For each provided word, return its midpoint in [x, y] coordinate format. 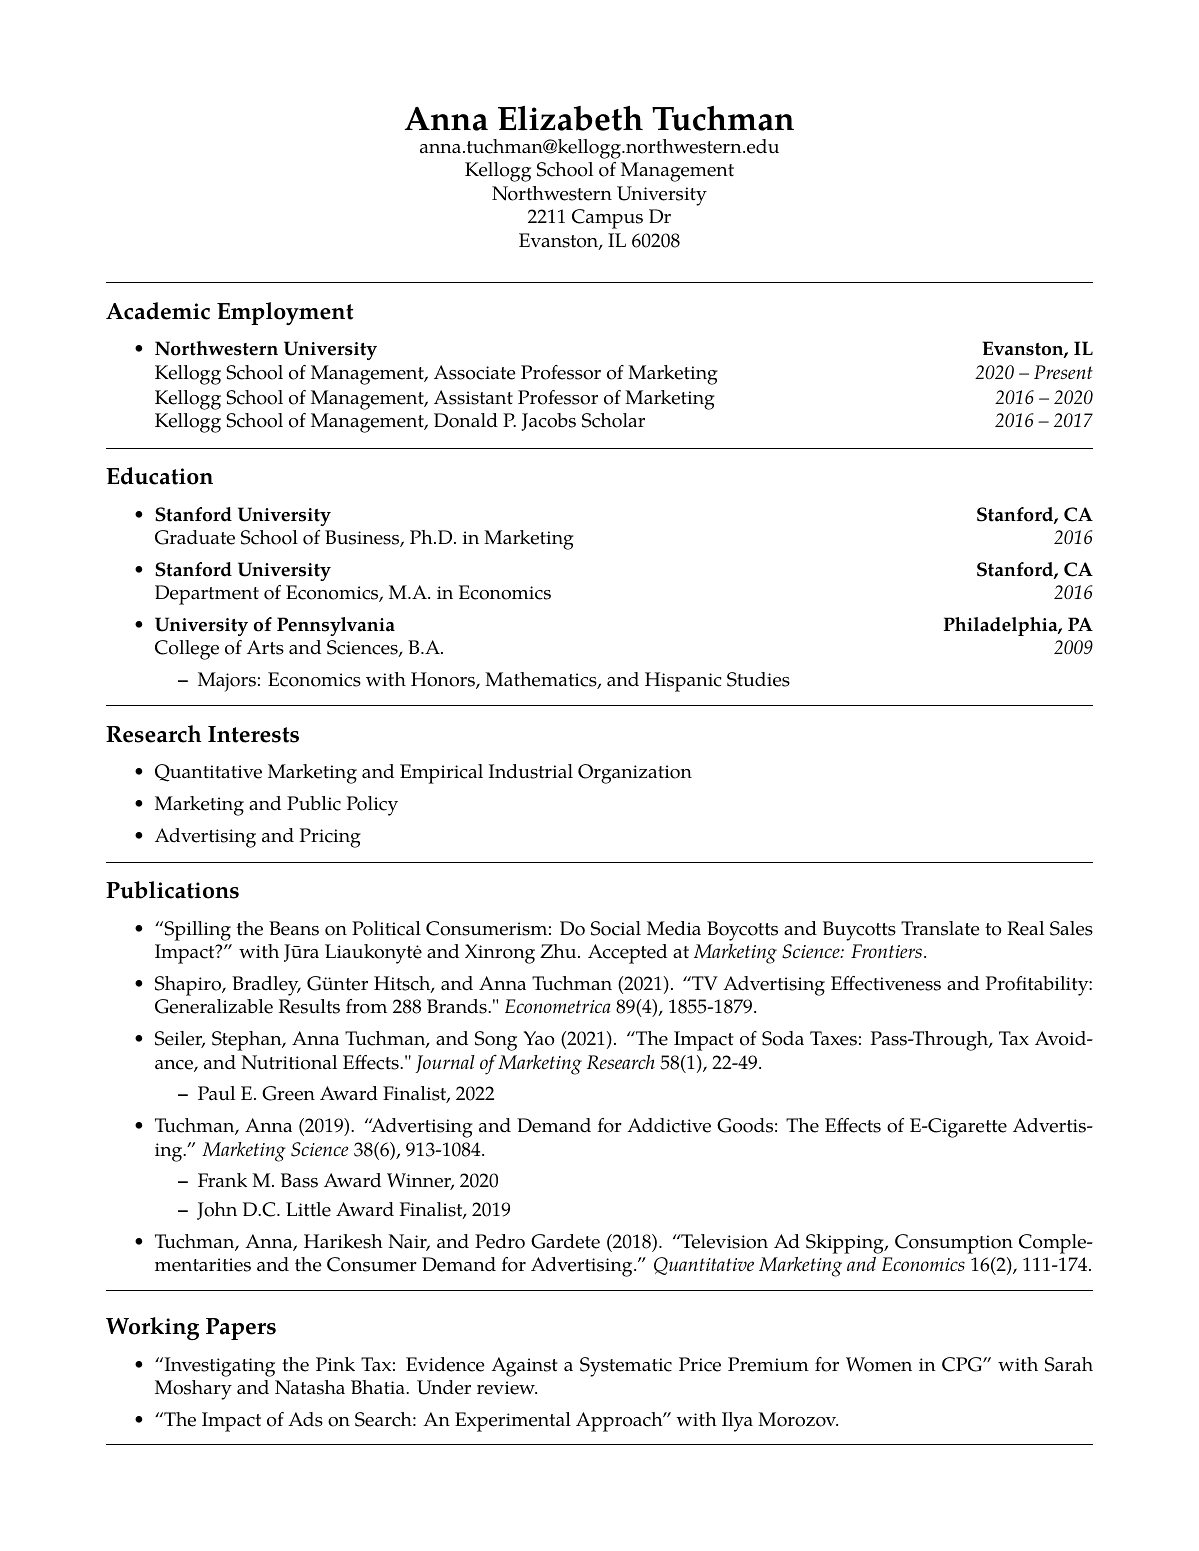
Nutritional [289, 1062]
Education [159, 476]
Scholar [613, 420]
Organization [635, 774]
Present [1063, 372]
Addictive [669, 1125]
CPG [963, 1364]
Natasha [310, 1387]
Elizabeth [570, 118]
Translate [940, 928]
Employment [285, 313]
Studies [758, 679]
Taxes [833, 1038]
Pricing [330, 838]
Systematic [626, 1367]
